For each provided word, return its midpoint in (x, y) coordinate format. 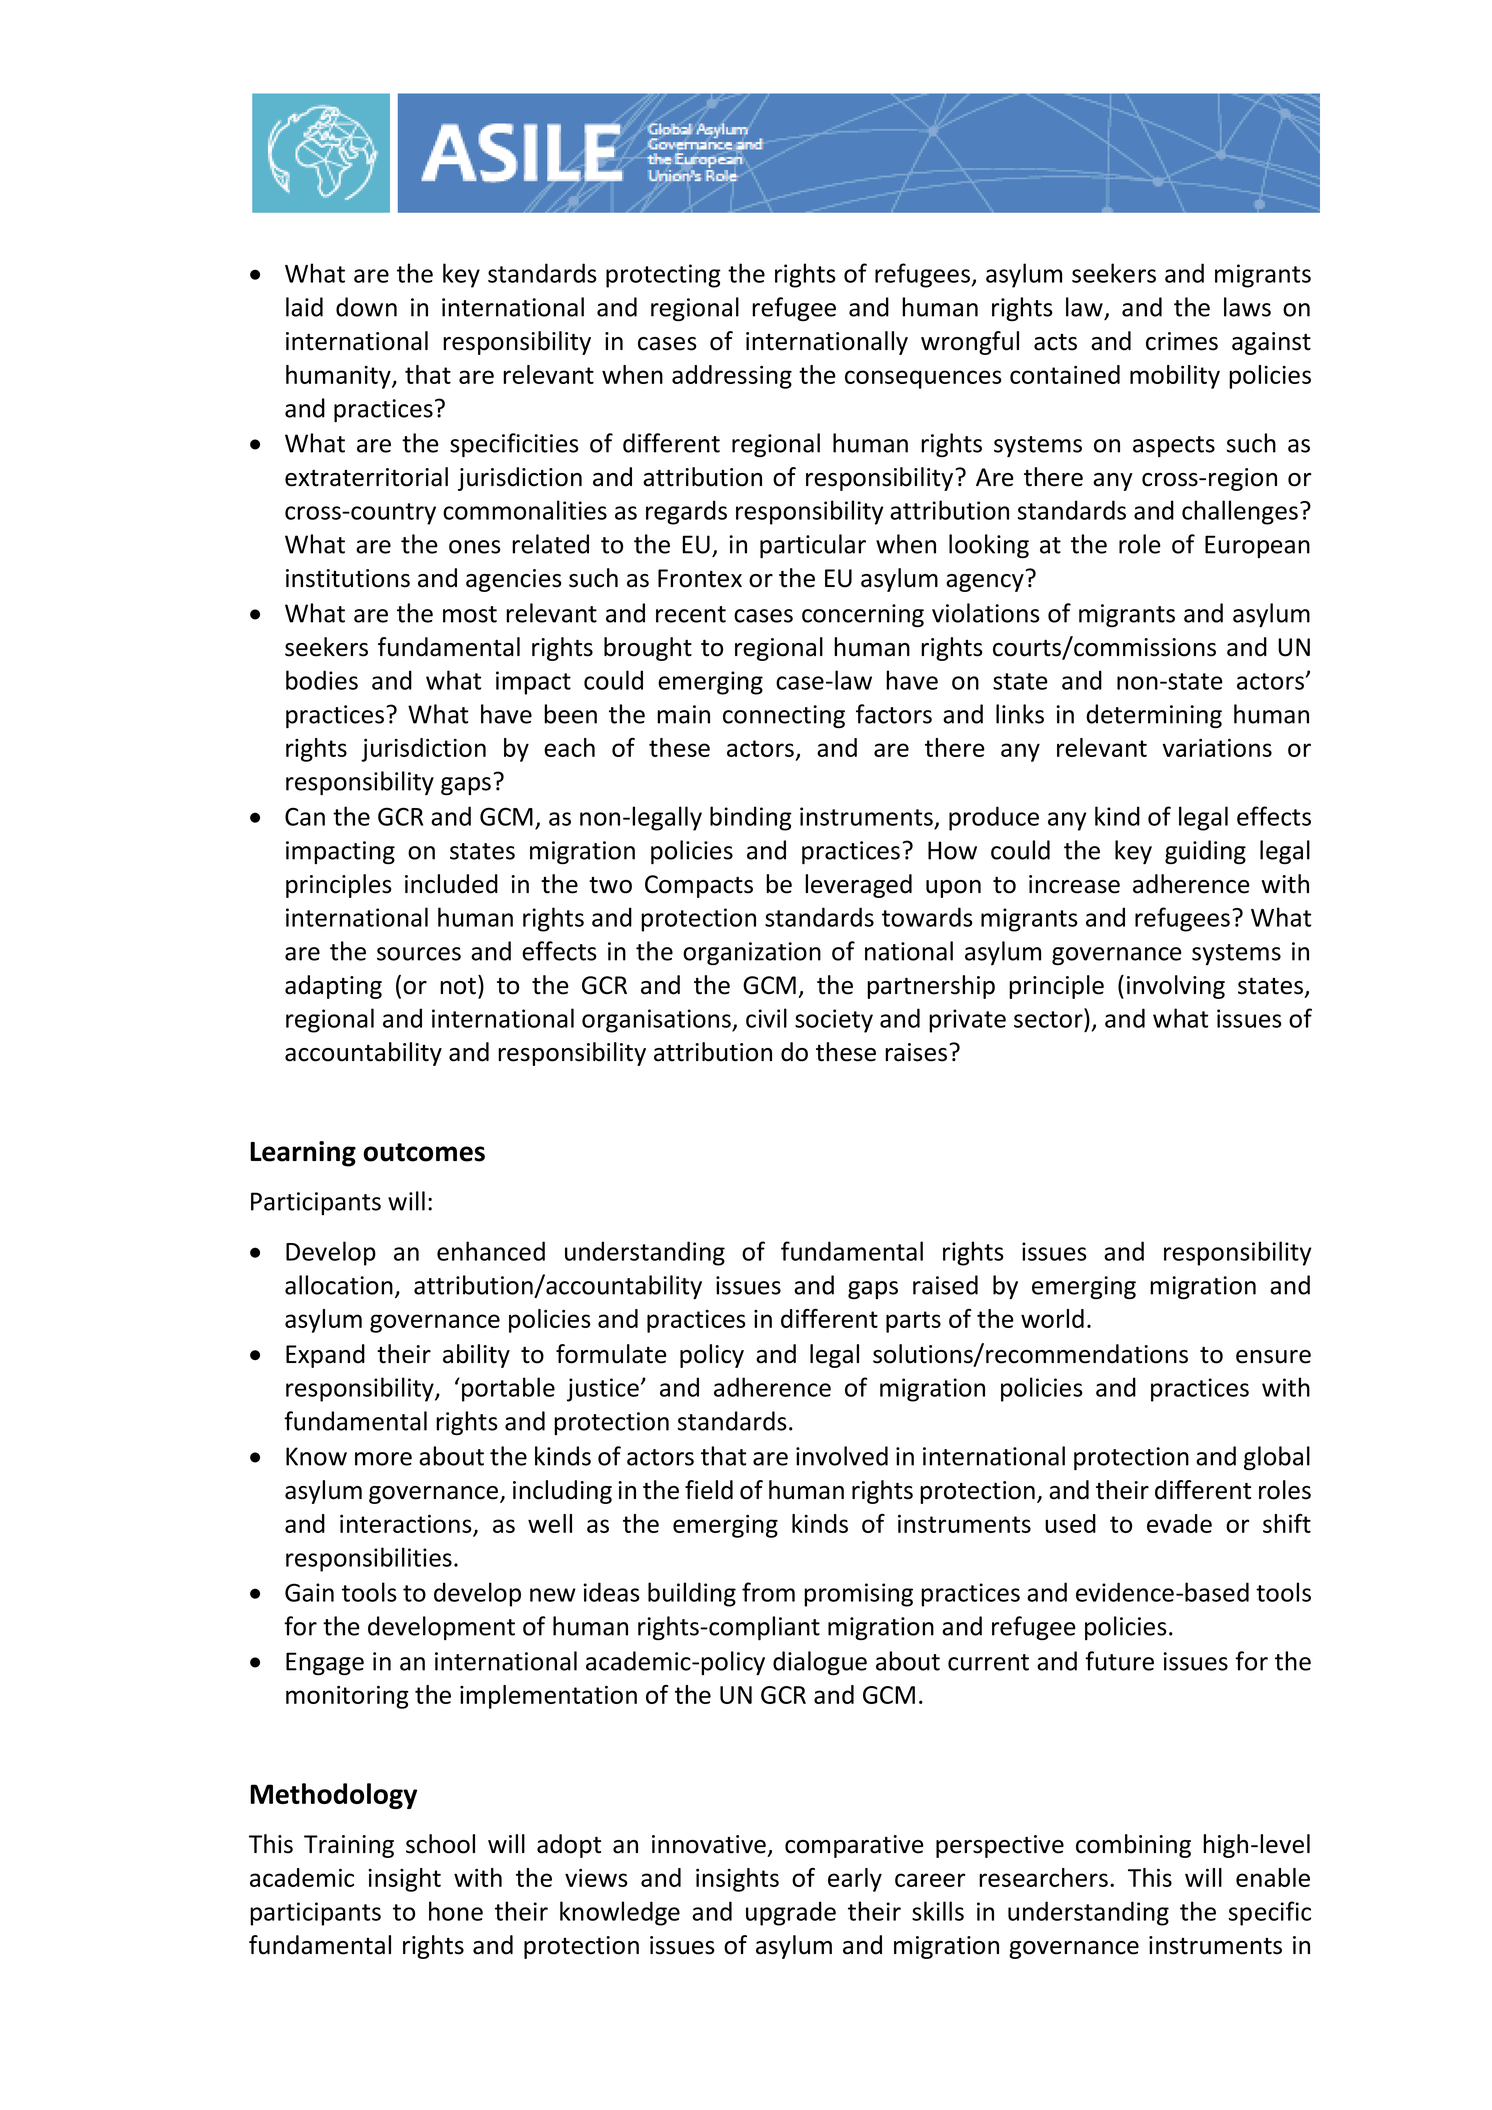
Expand (325, 1356)
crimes (1182, 341)
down (366, 307)
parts (913, 1322)
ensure (1273, 1357)
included (451, 884)
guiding (1205, 852)
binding (751, 818)
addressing (732, 377)
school (440, 1844)
